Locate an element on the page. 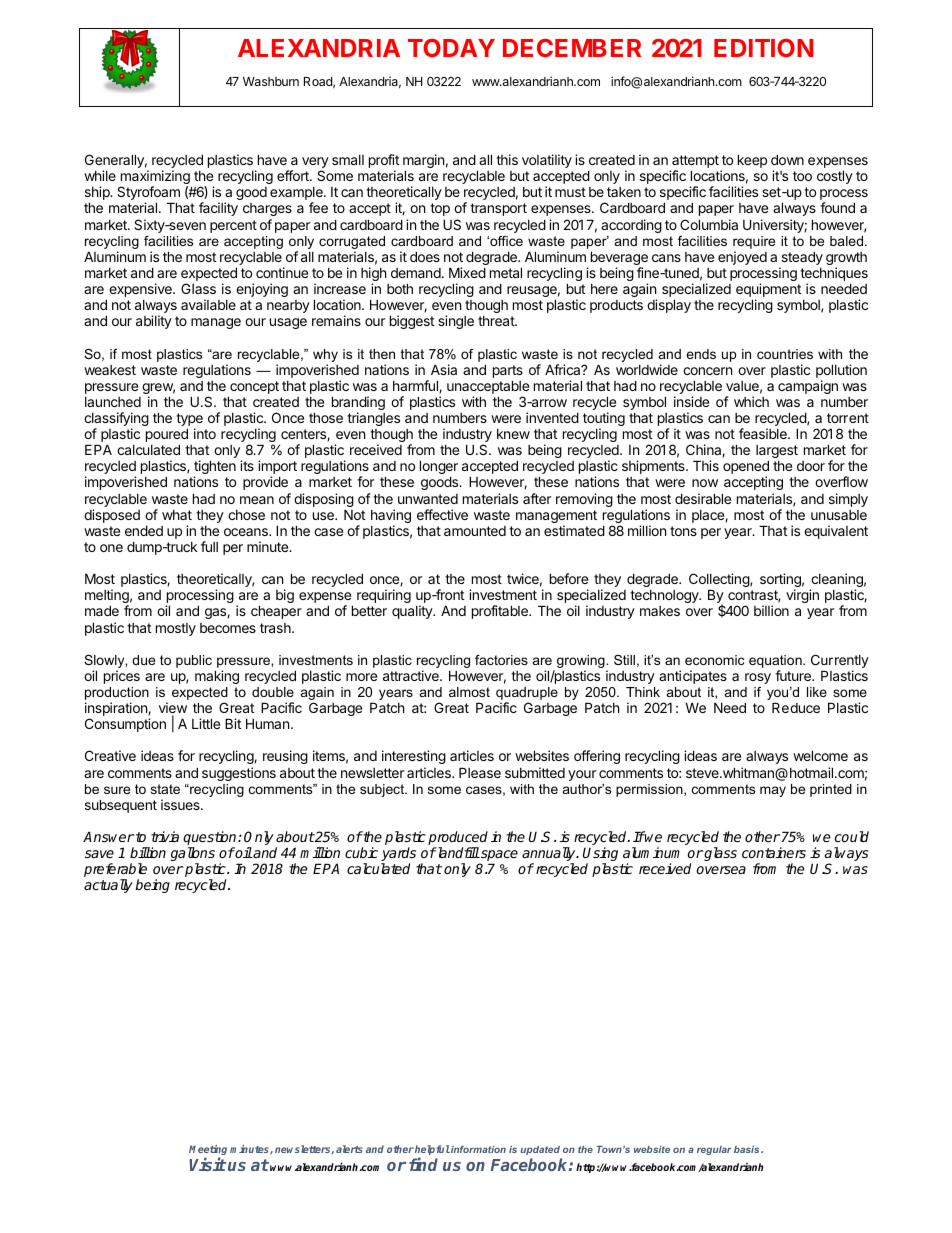  TODAY is located at coordinates (451, 47).
